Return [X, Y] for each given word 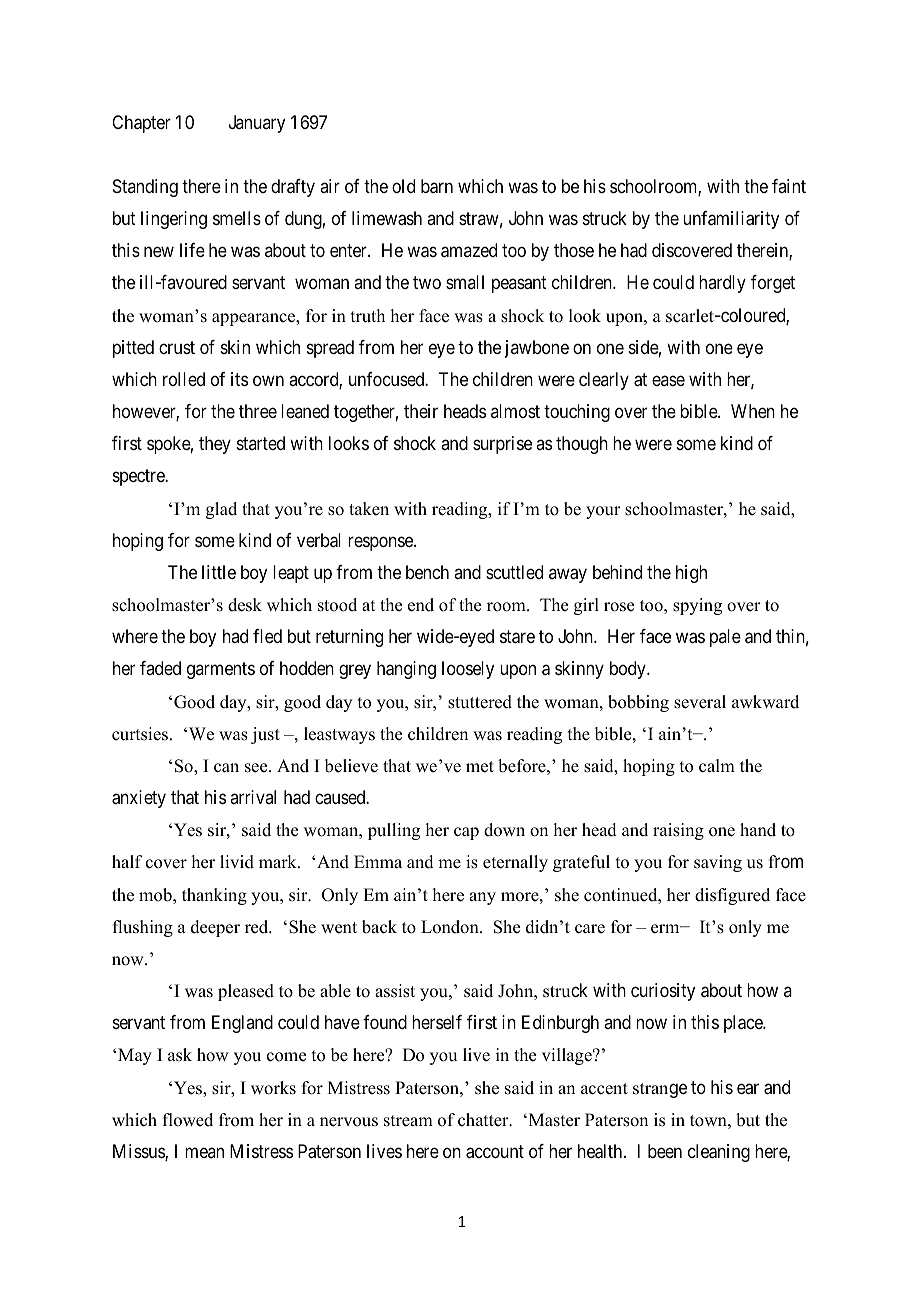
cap [466, 833]
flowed [188, 1120]
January [257, 124]
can [226, 768]
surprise [502, 445]
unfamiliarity [731, 220]
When [753, 411]
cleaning [719, 1153]
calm [717, 766]
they [215, 445]
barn [437, 186]
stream [408, 1121]
